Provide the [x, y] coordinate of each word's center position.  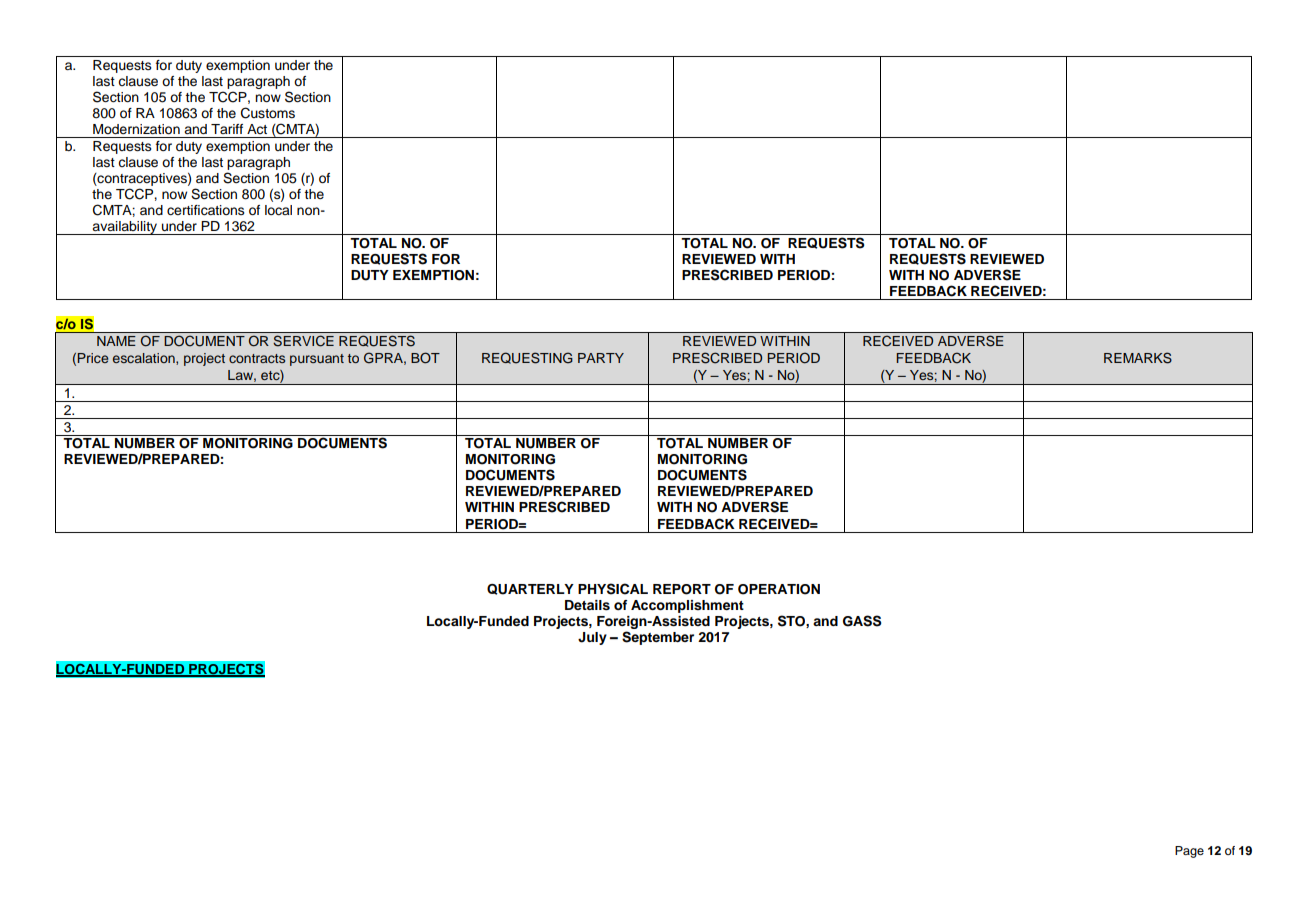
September [658, 638]
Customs [268, 113]
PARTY [601, 358]
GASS [862, 621]
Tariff [227, 129]
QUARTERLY [530, 589]
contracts [257, 358]
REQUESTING [527, 358]
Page [1189, 852]
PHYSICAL [613, 589]
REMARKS [1138, 358]
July [592, 638]
